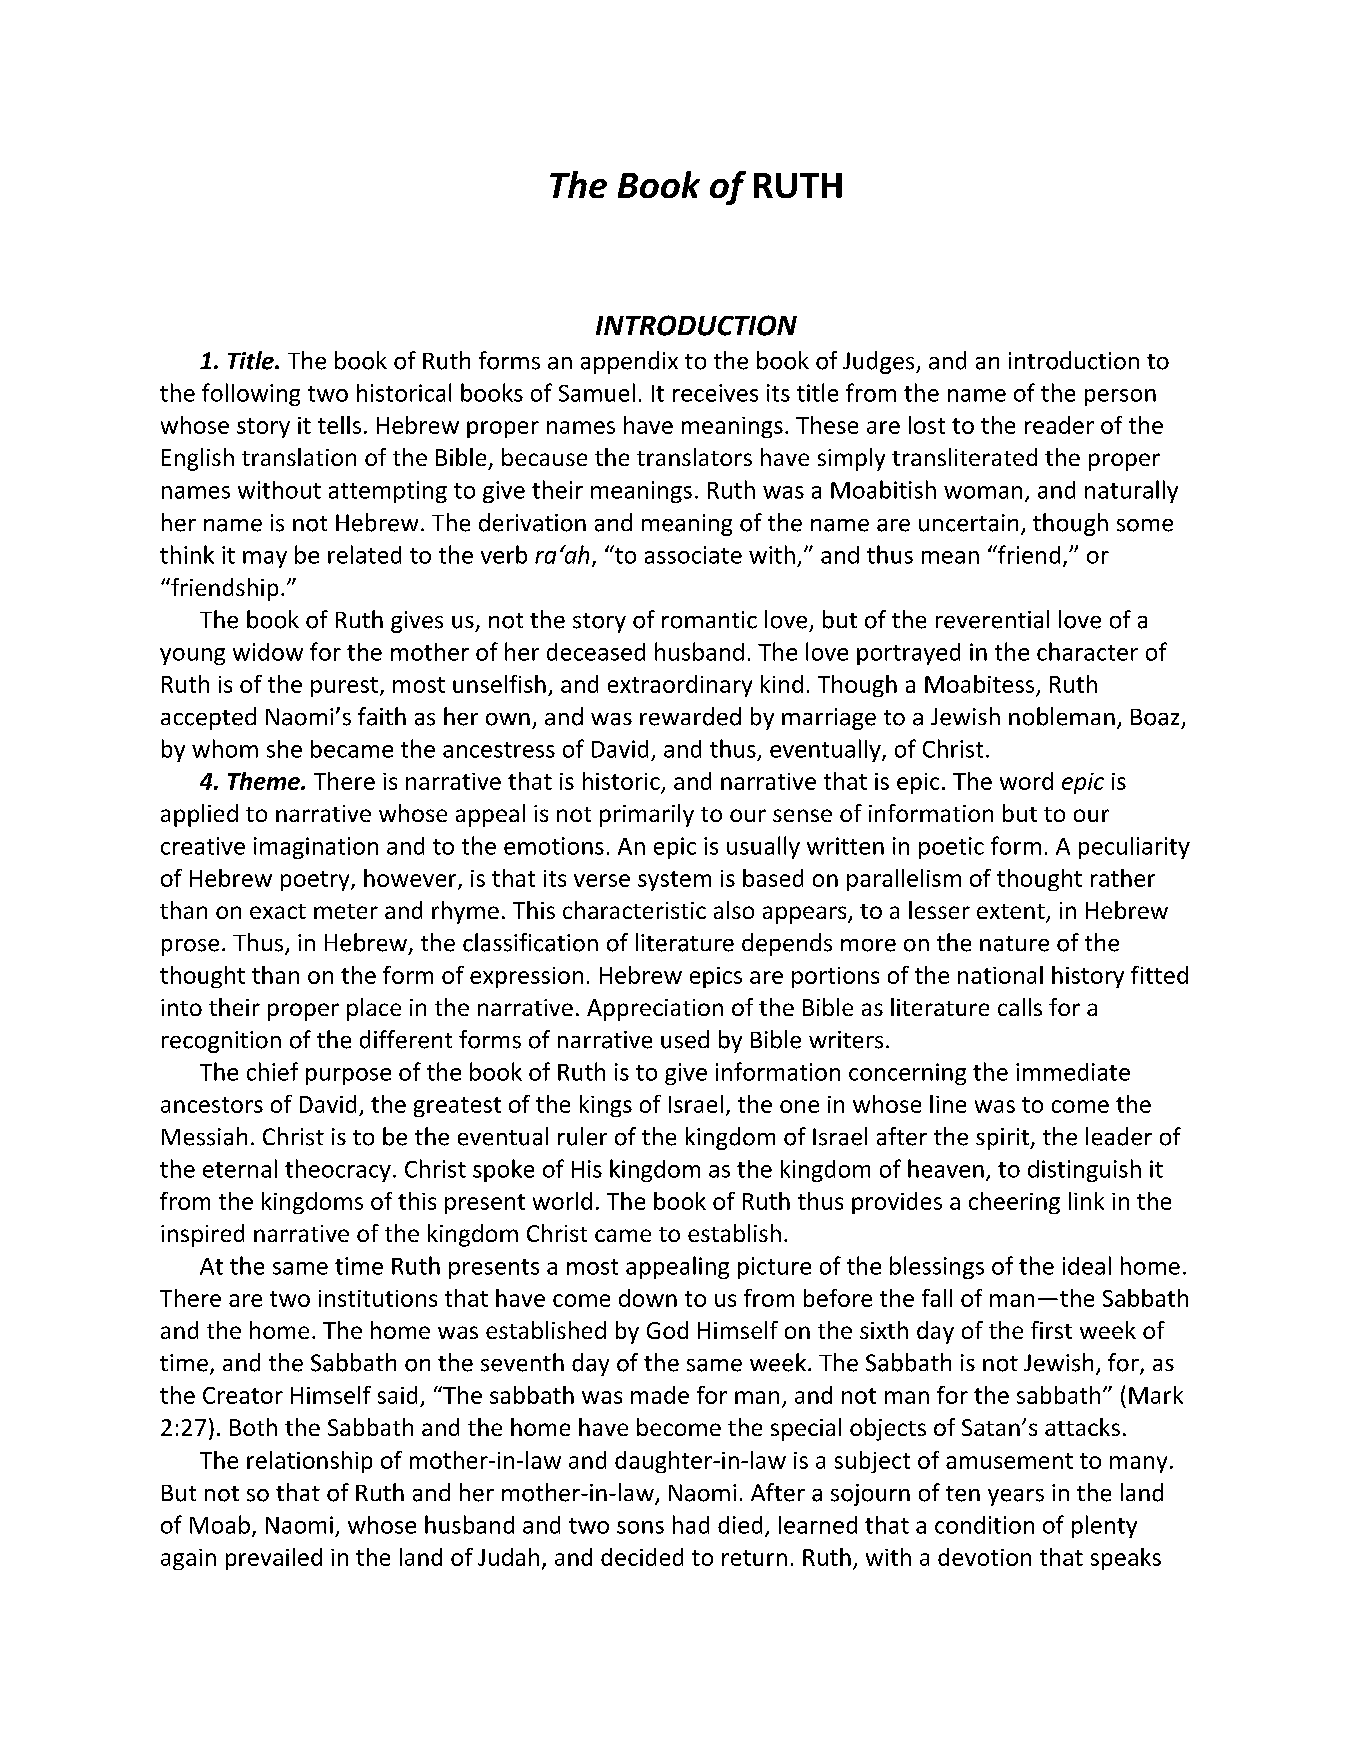 This screenshot has width=1350, height=1748. I want to click on immediate, so click(1073, 1072).
